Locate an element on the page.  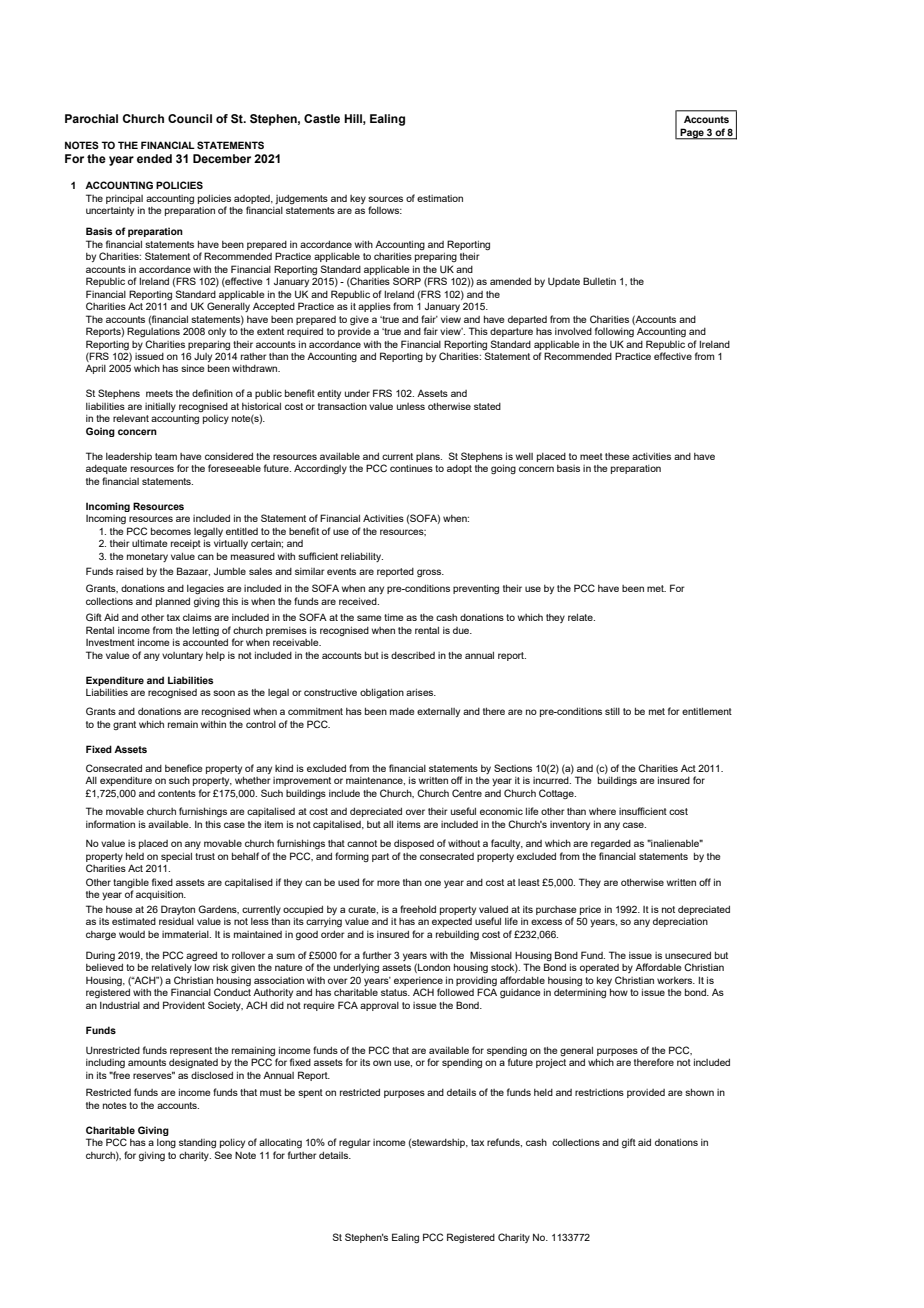
long is located at coordinates (166, 1143).
